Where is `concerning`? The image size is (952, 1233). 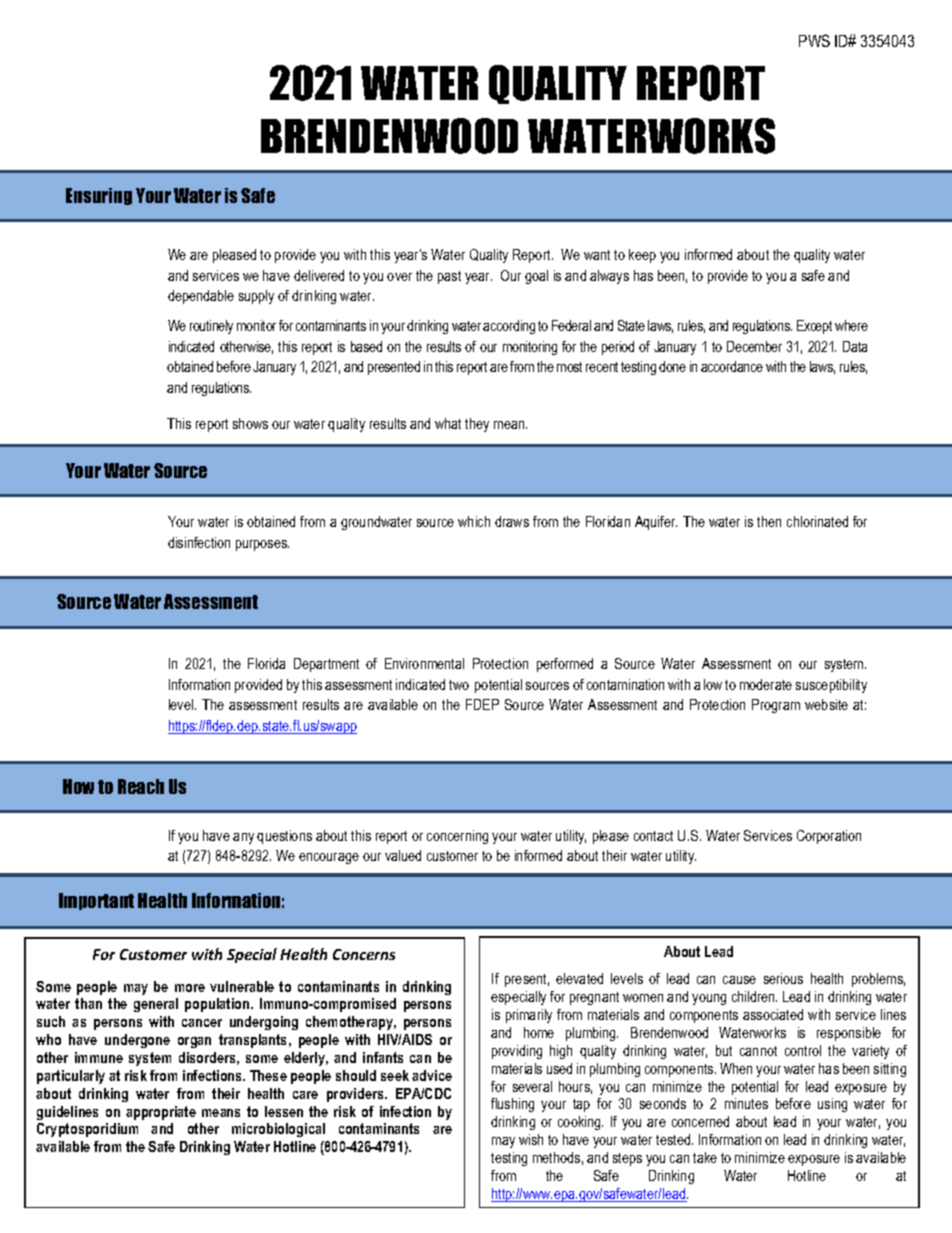
concerning is located at coordinates (457, 837).
